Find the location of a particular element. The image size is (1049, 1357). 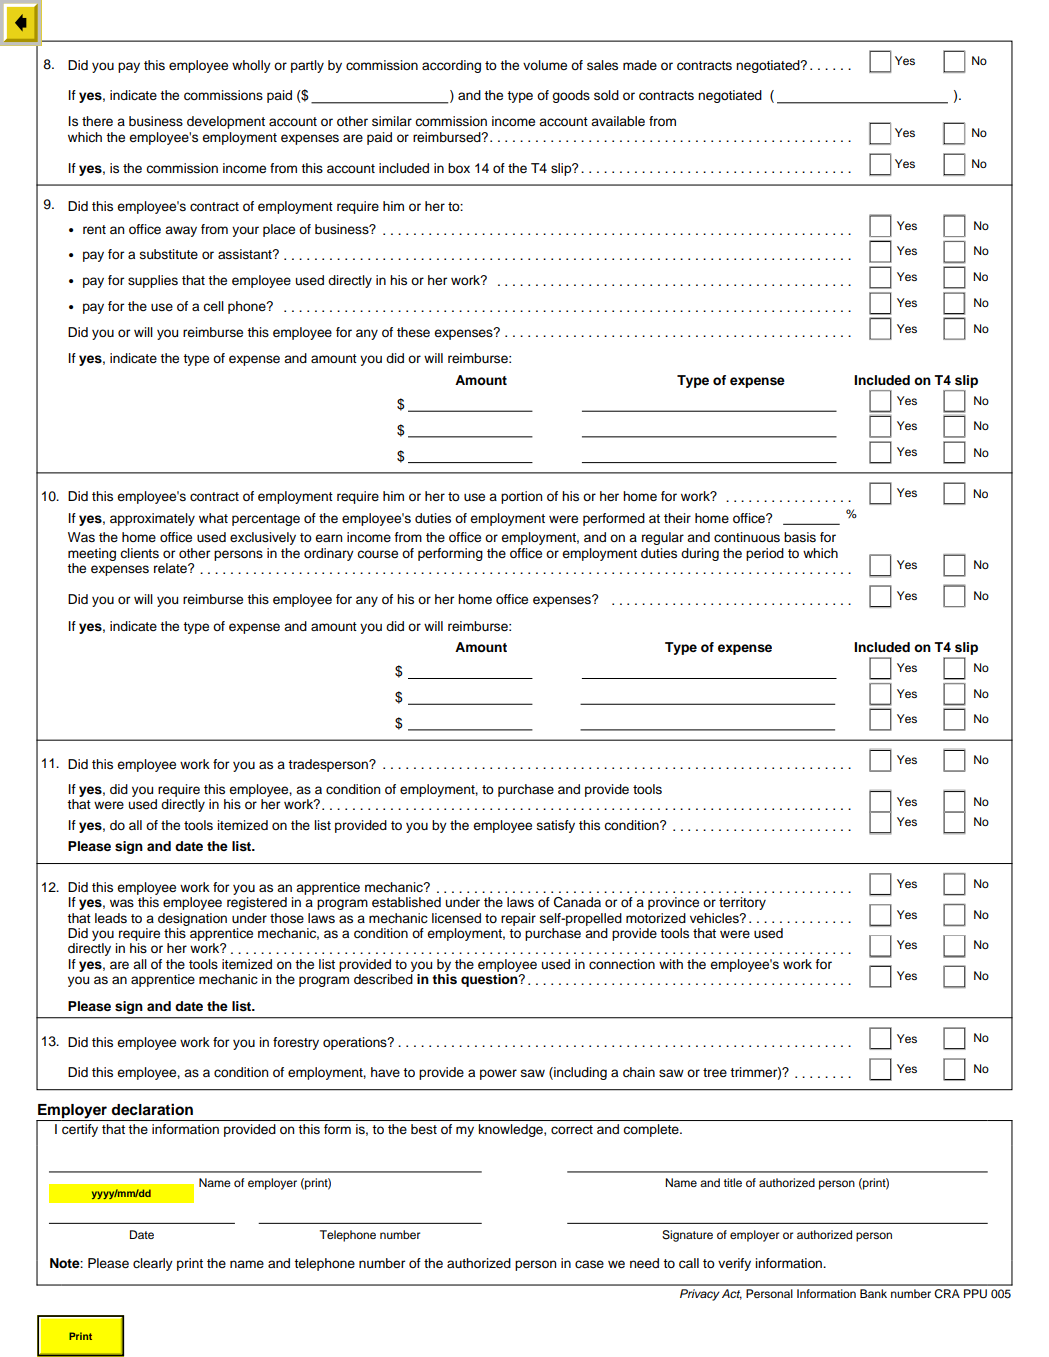

clearly is located at coordinates (153, 1264).
